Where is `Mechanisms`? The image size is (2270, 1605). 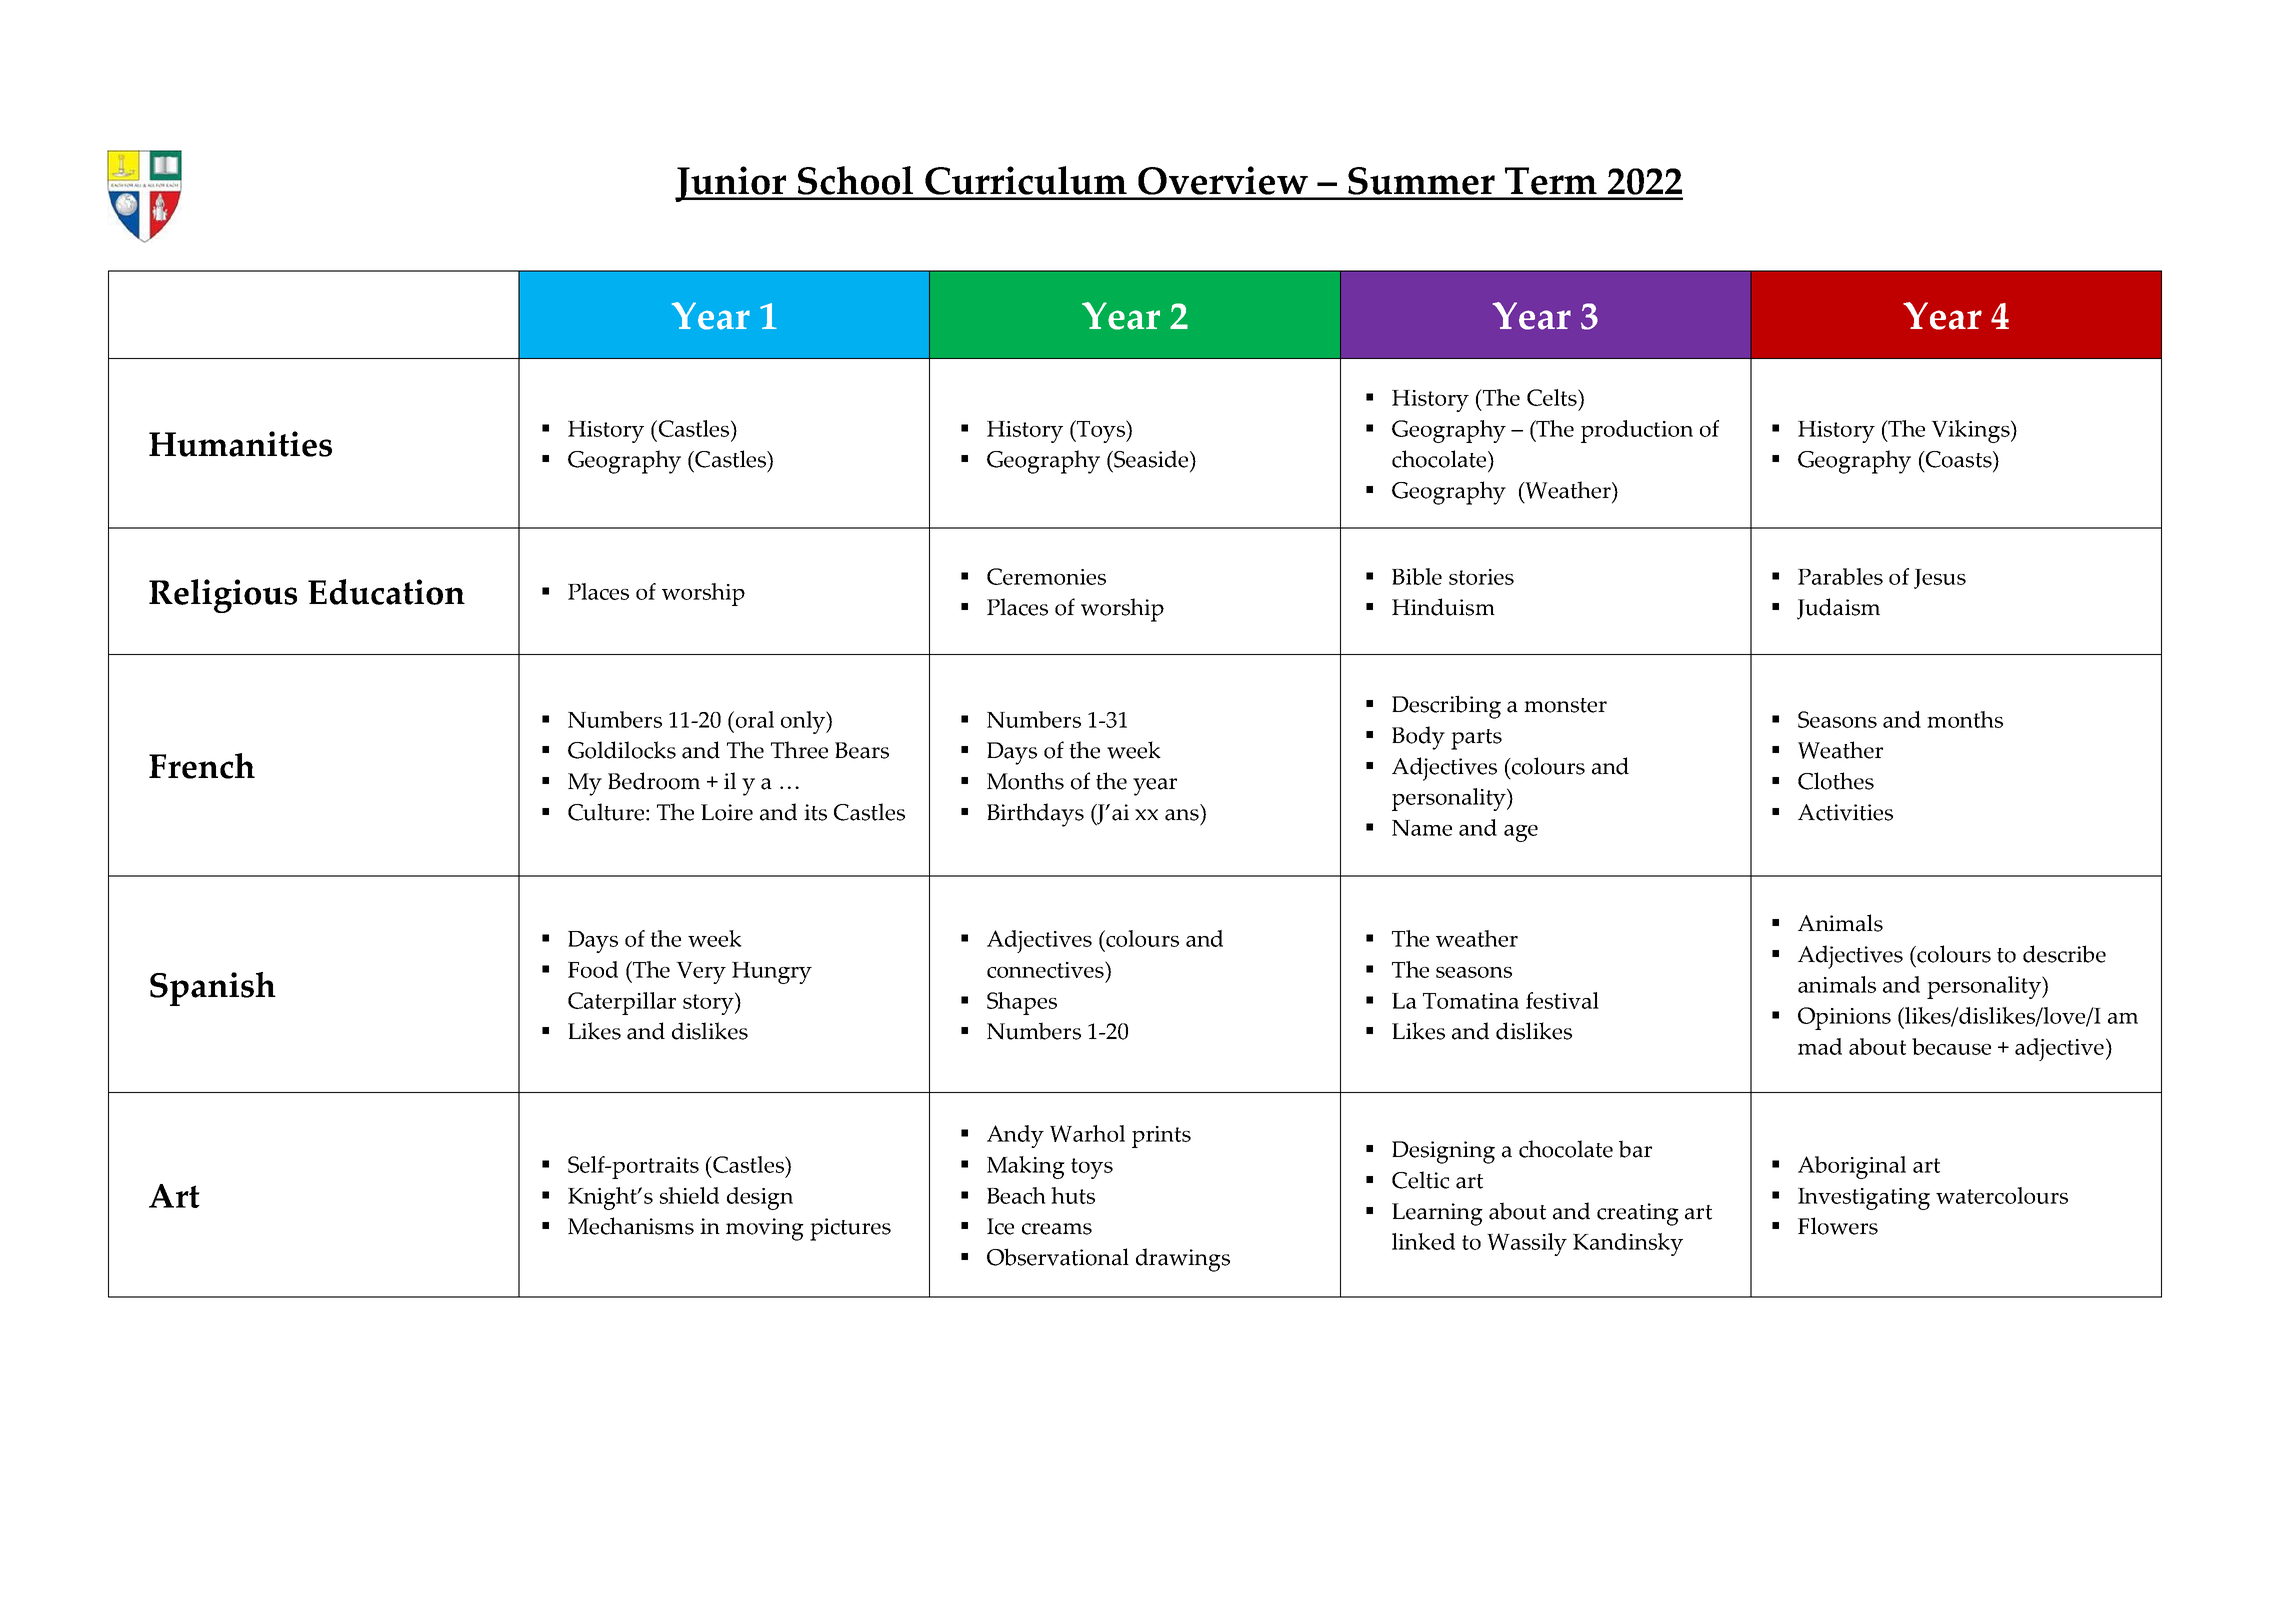
Mechanisms is located at coordinates (631, 1226).
